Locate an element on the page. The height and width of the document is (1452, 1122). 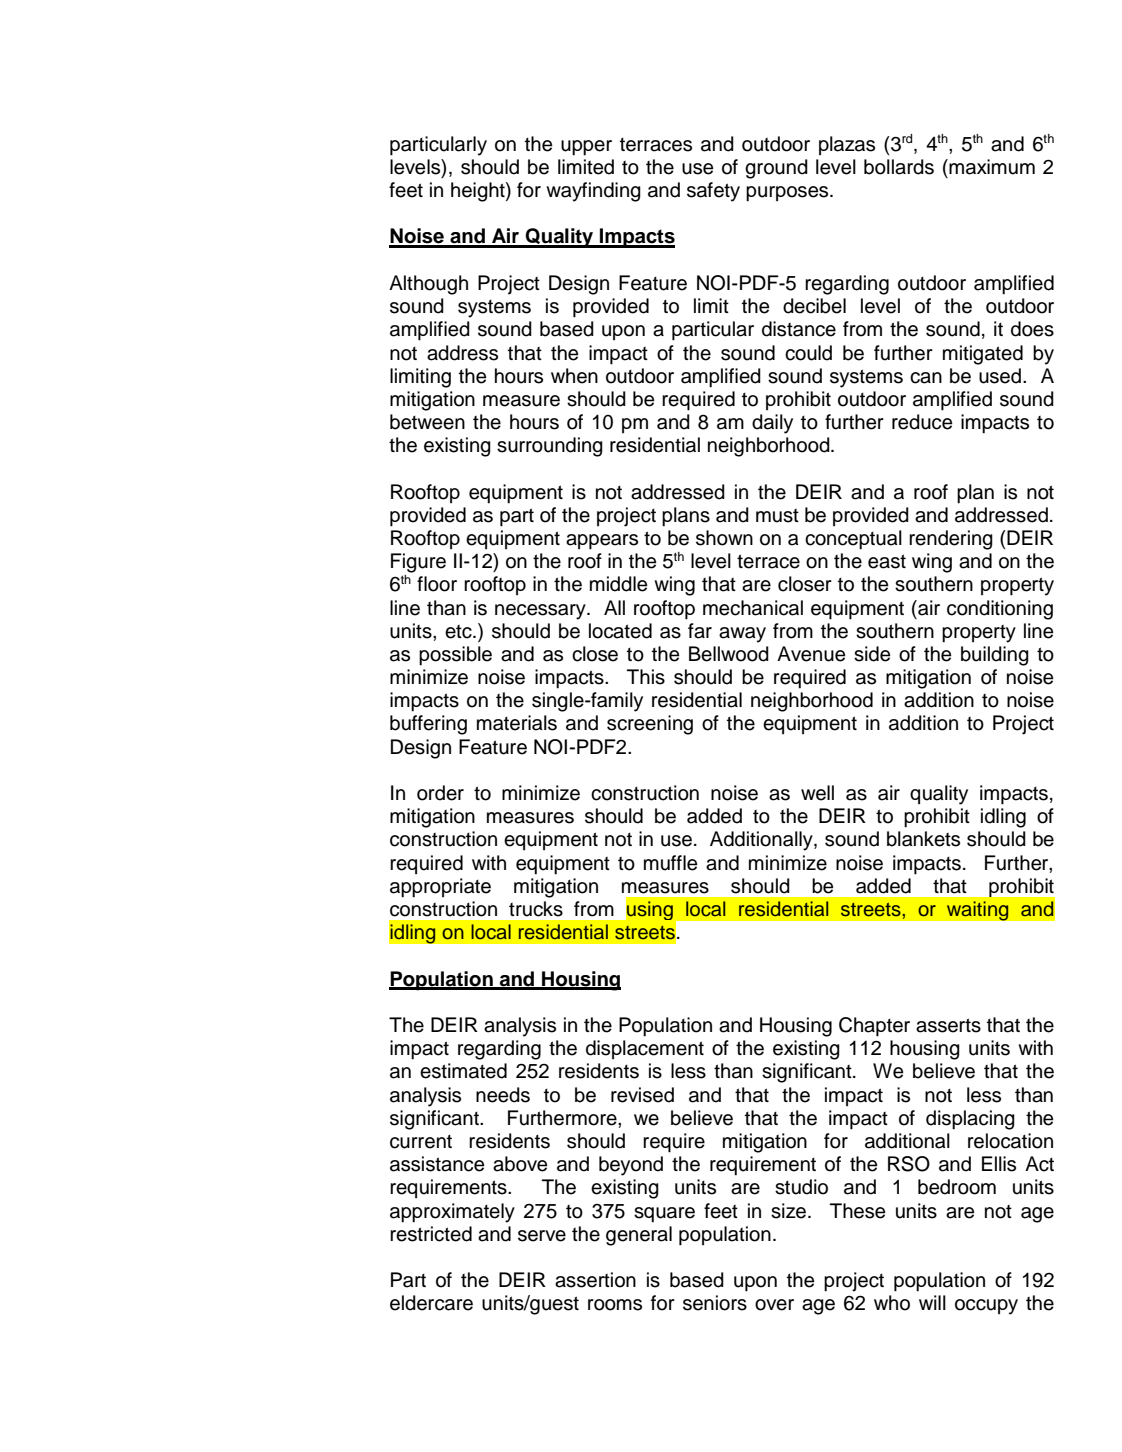
asserts is located at coordinates (948, 1025).
